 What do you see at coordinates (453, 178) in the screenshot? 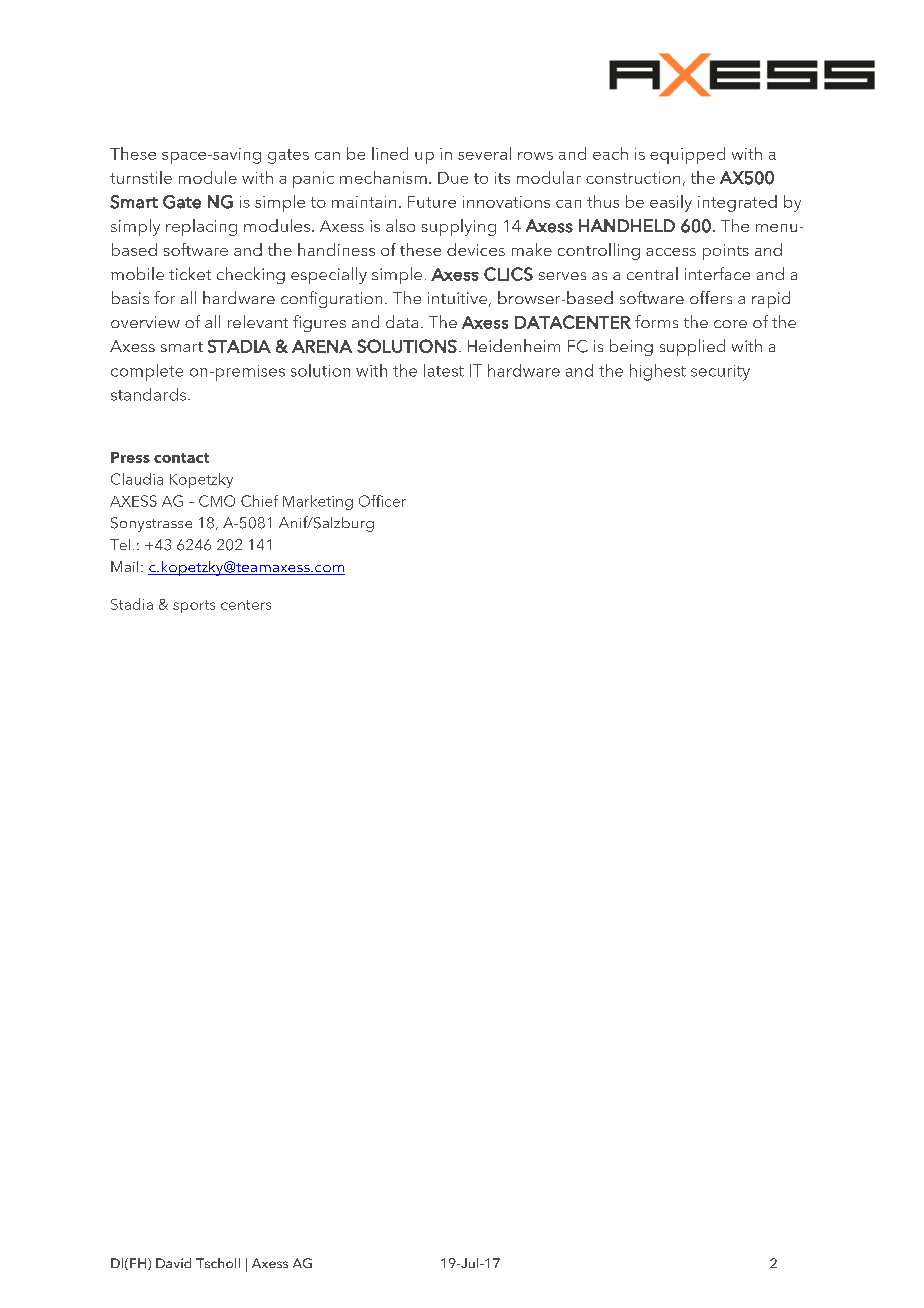
I see `Due` at bounding box center [453, 178].
